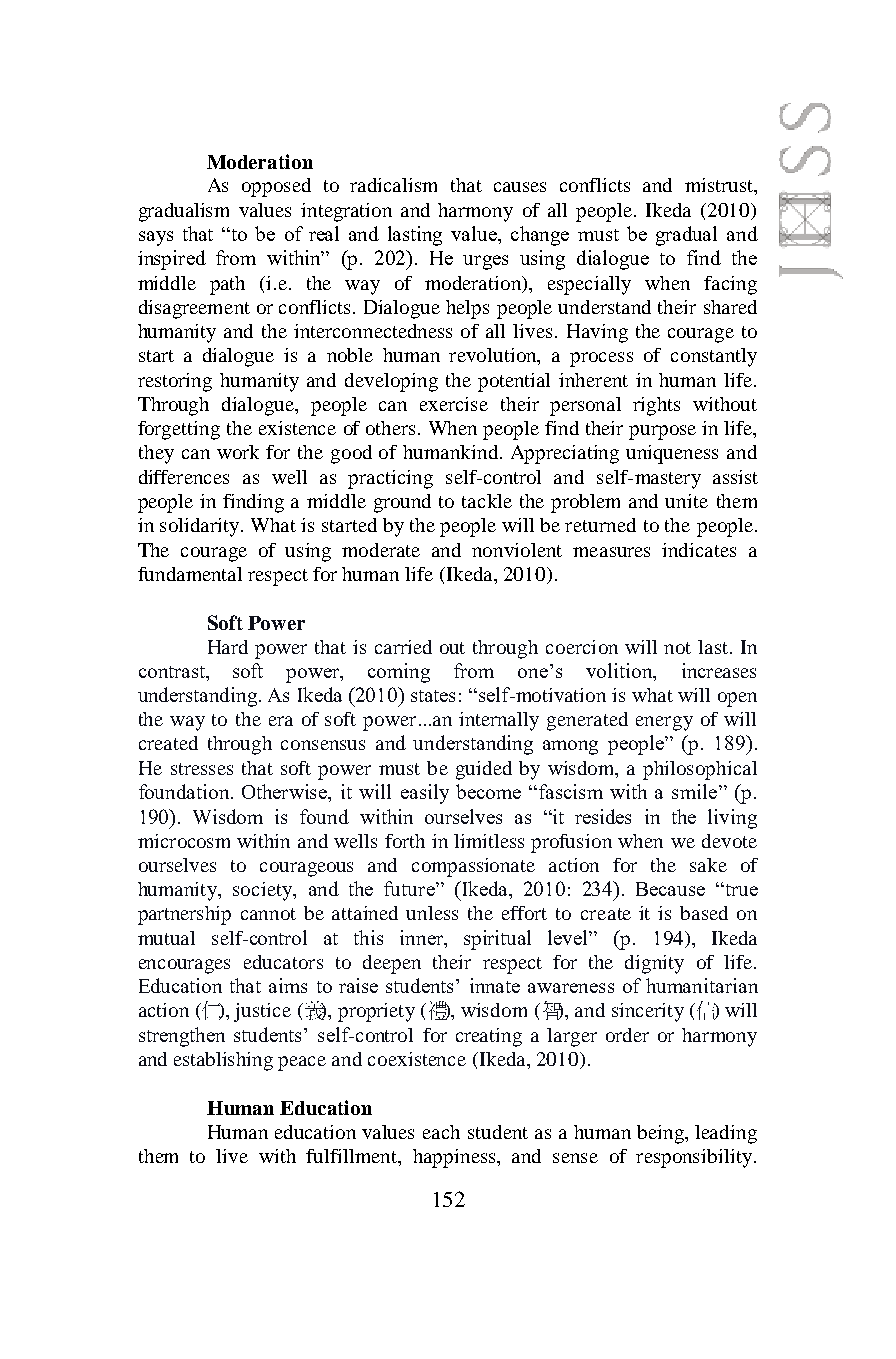 Image resolution: width=896 pixels, height=1359 pixels. What do you see at coordinates (700, 770) in the image?
I see `philosophical` at bounding box center [700, 770].
